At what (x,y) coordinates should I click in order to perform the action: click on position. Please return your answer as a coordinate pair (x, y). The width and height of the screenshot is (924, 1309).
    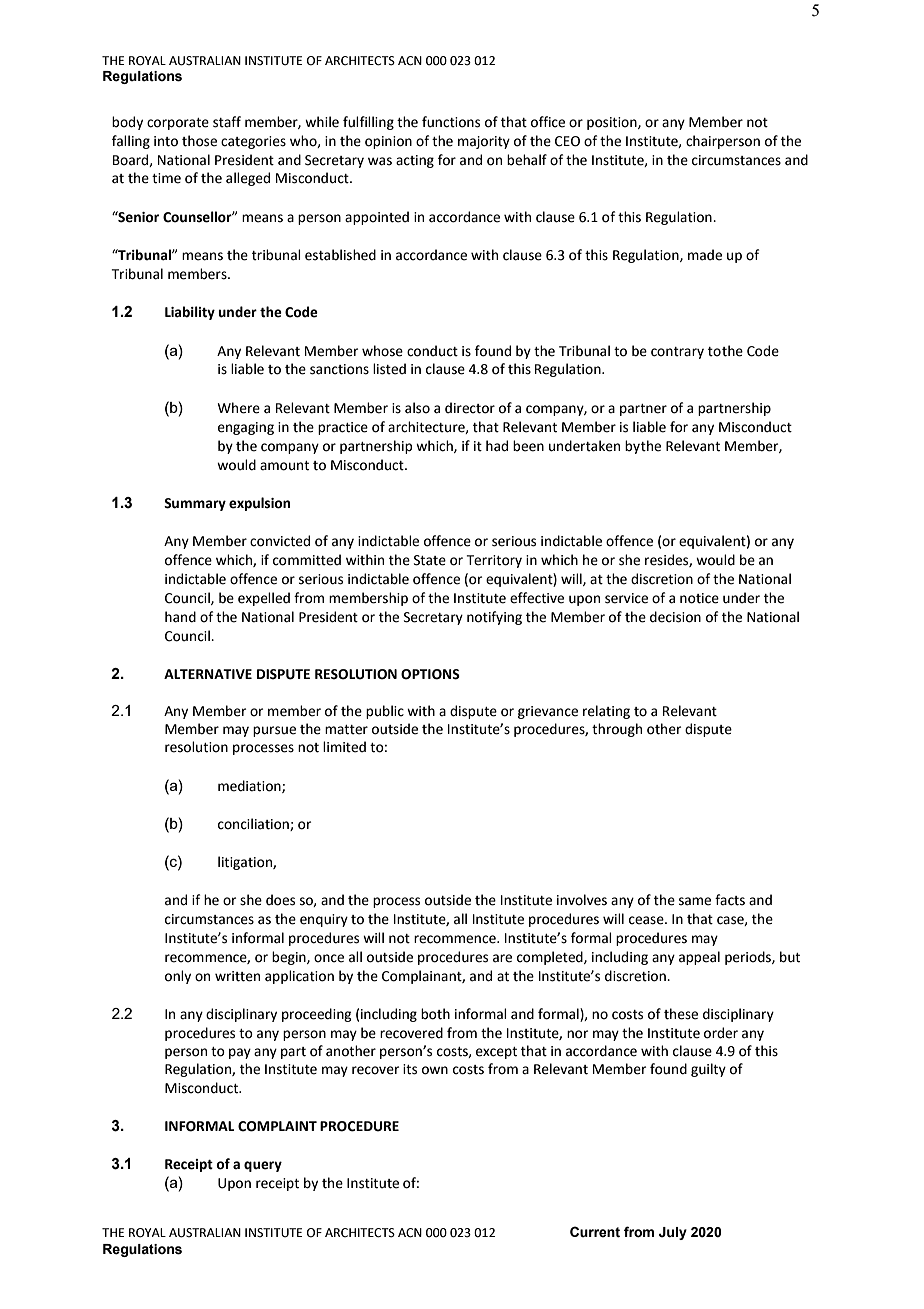
    Looking at the image, I should click on (613, 123).
